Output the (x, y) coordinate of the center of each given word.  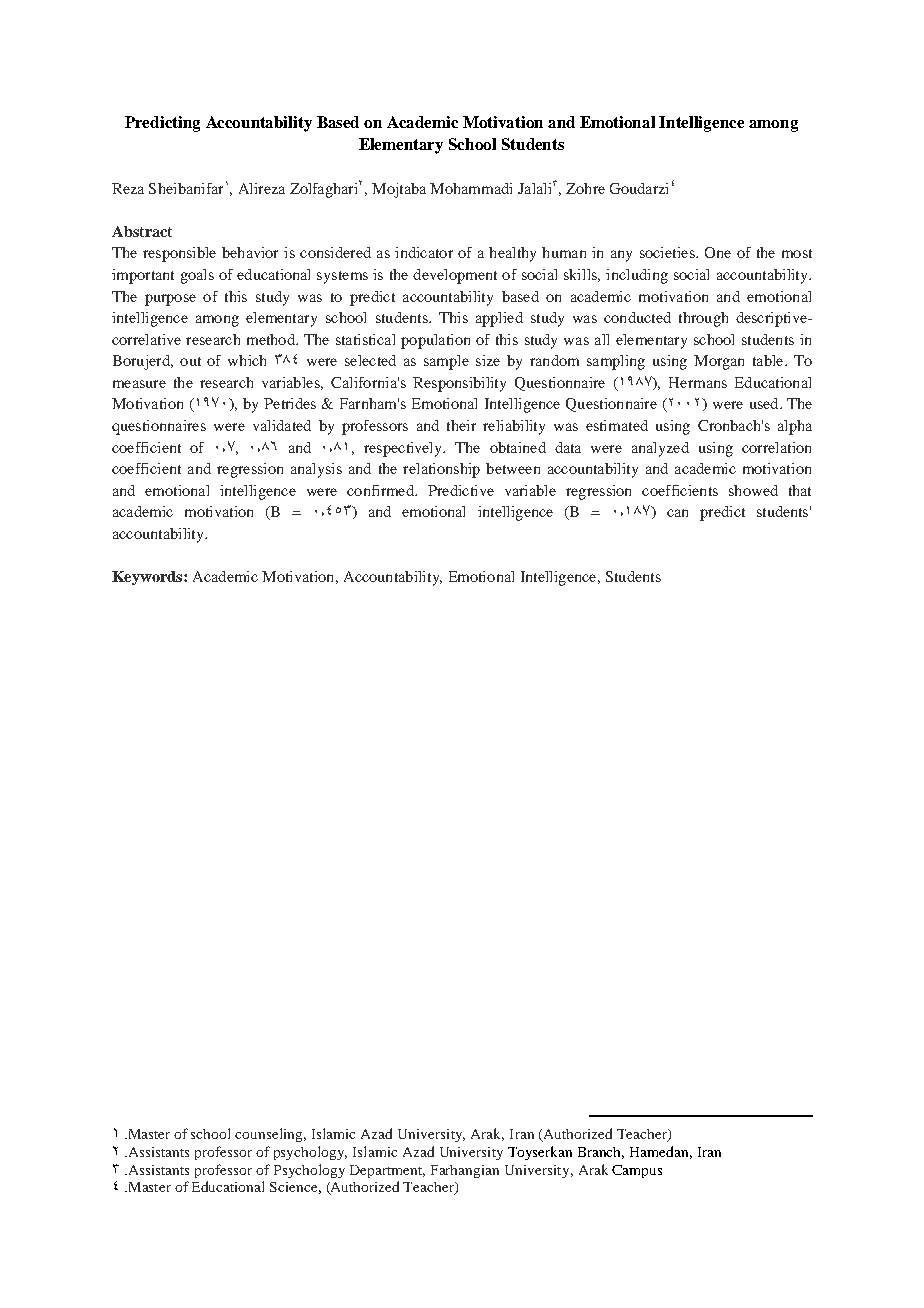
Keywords (148, 578)
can (677, 513)
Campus (637, 1171)
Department (387, 1171)
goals (197, 276)
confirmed (381, 490)
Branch (601, 1153)
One (718, 252)
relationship (441, 470)
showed (753, 490)
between (513, 468)
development (455, 276)
